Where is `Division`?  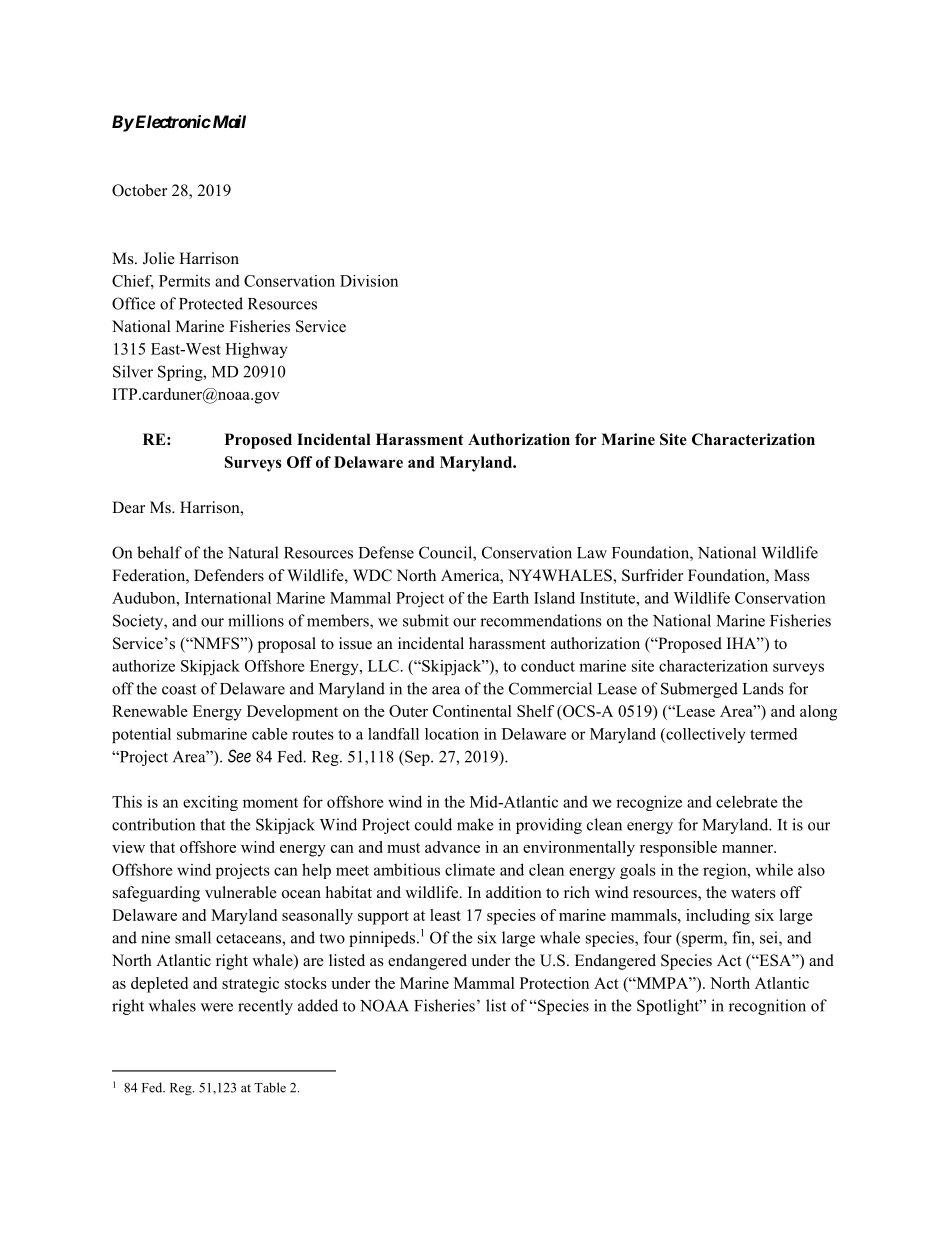 Division is located at coordinates (369, 281).
